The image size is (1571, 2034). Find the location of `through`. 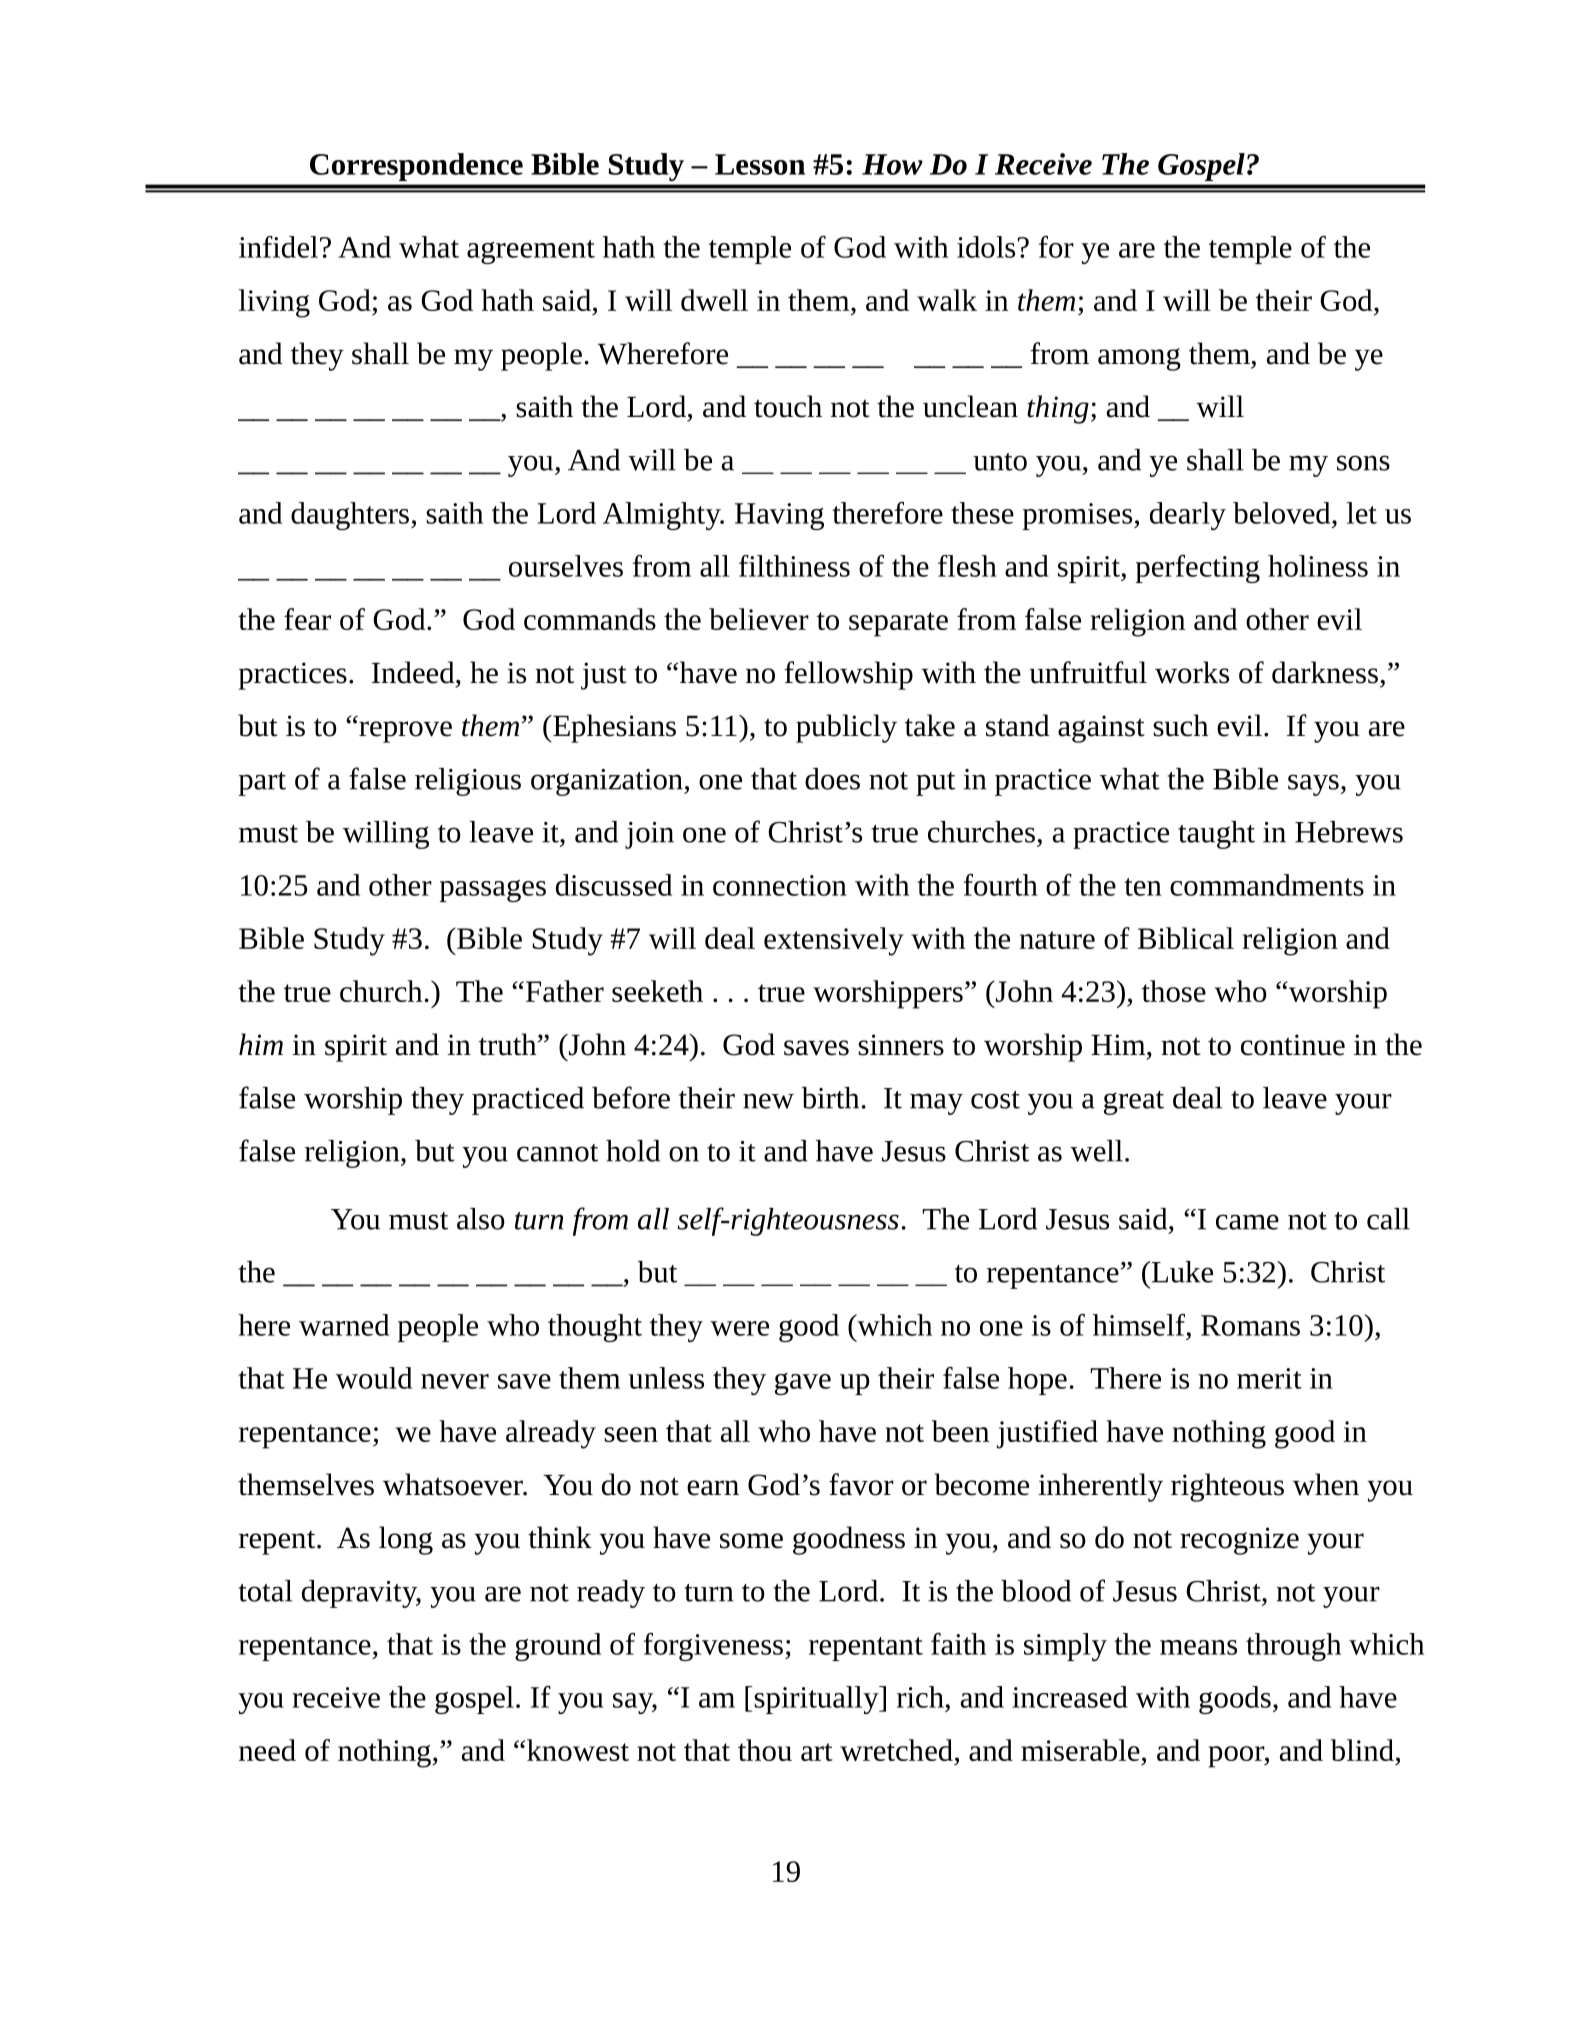

through is located at coordinates (1293, 1647).
